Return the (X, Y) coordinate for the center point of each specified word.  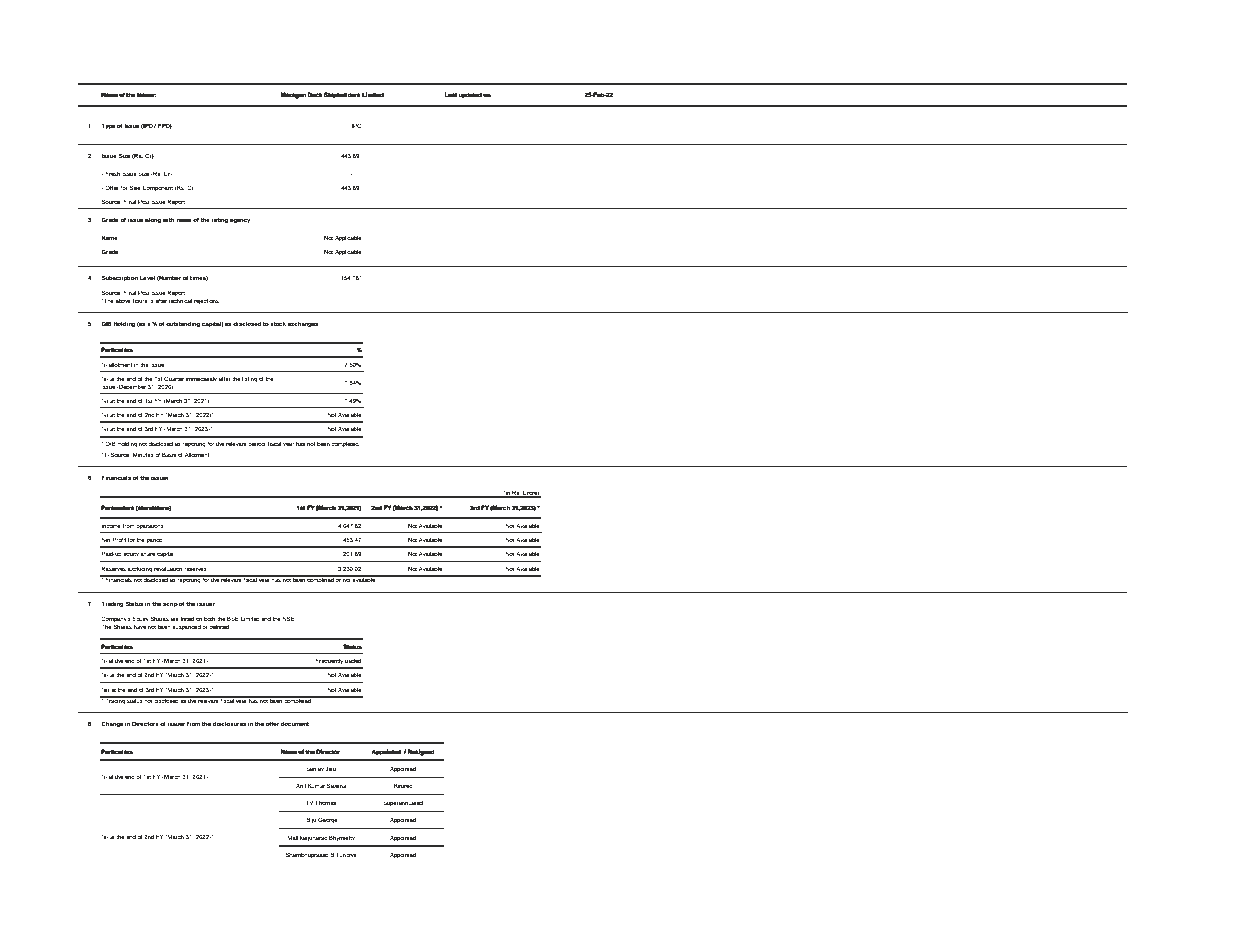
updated (470, 95)
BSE (233, 618)
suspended (186, 627)
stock (278, 323)
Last (451, 95)
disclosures (229, 723)
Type (108, 126)
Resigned (421, 752)
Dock (315, 94)
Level (147, 277)
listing (249, 380)
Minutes (143, 454)
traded (353, 661)
